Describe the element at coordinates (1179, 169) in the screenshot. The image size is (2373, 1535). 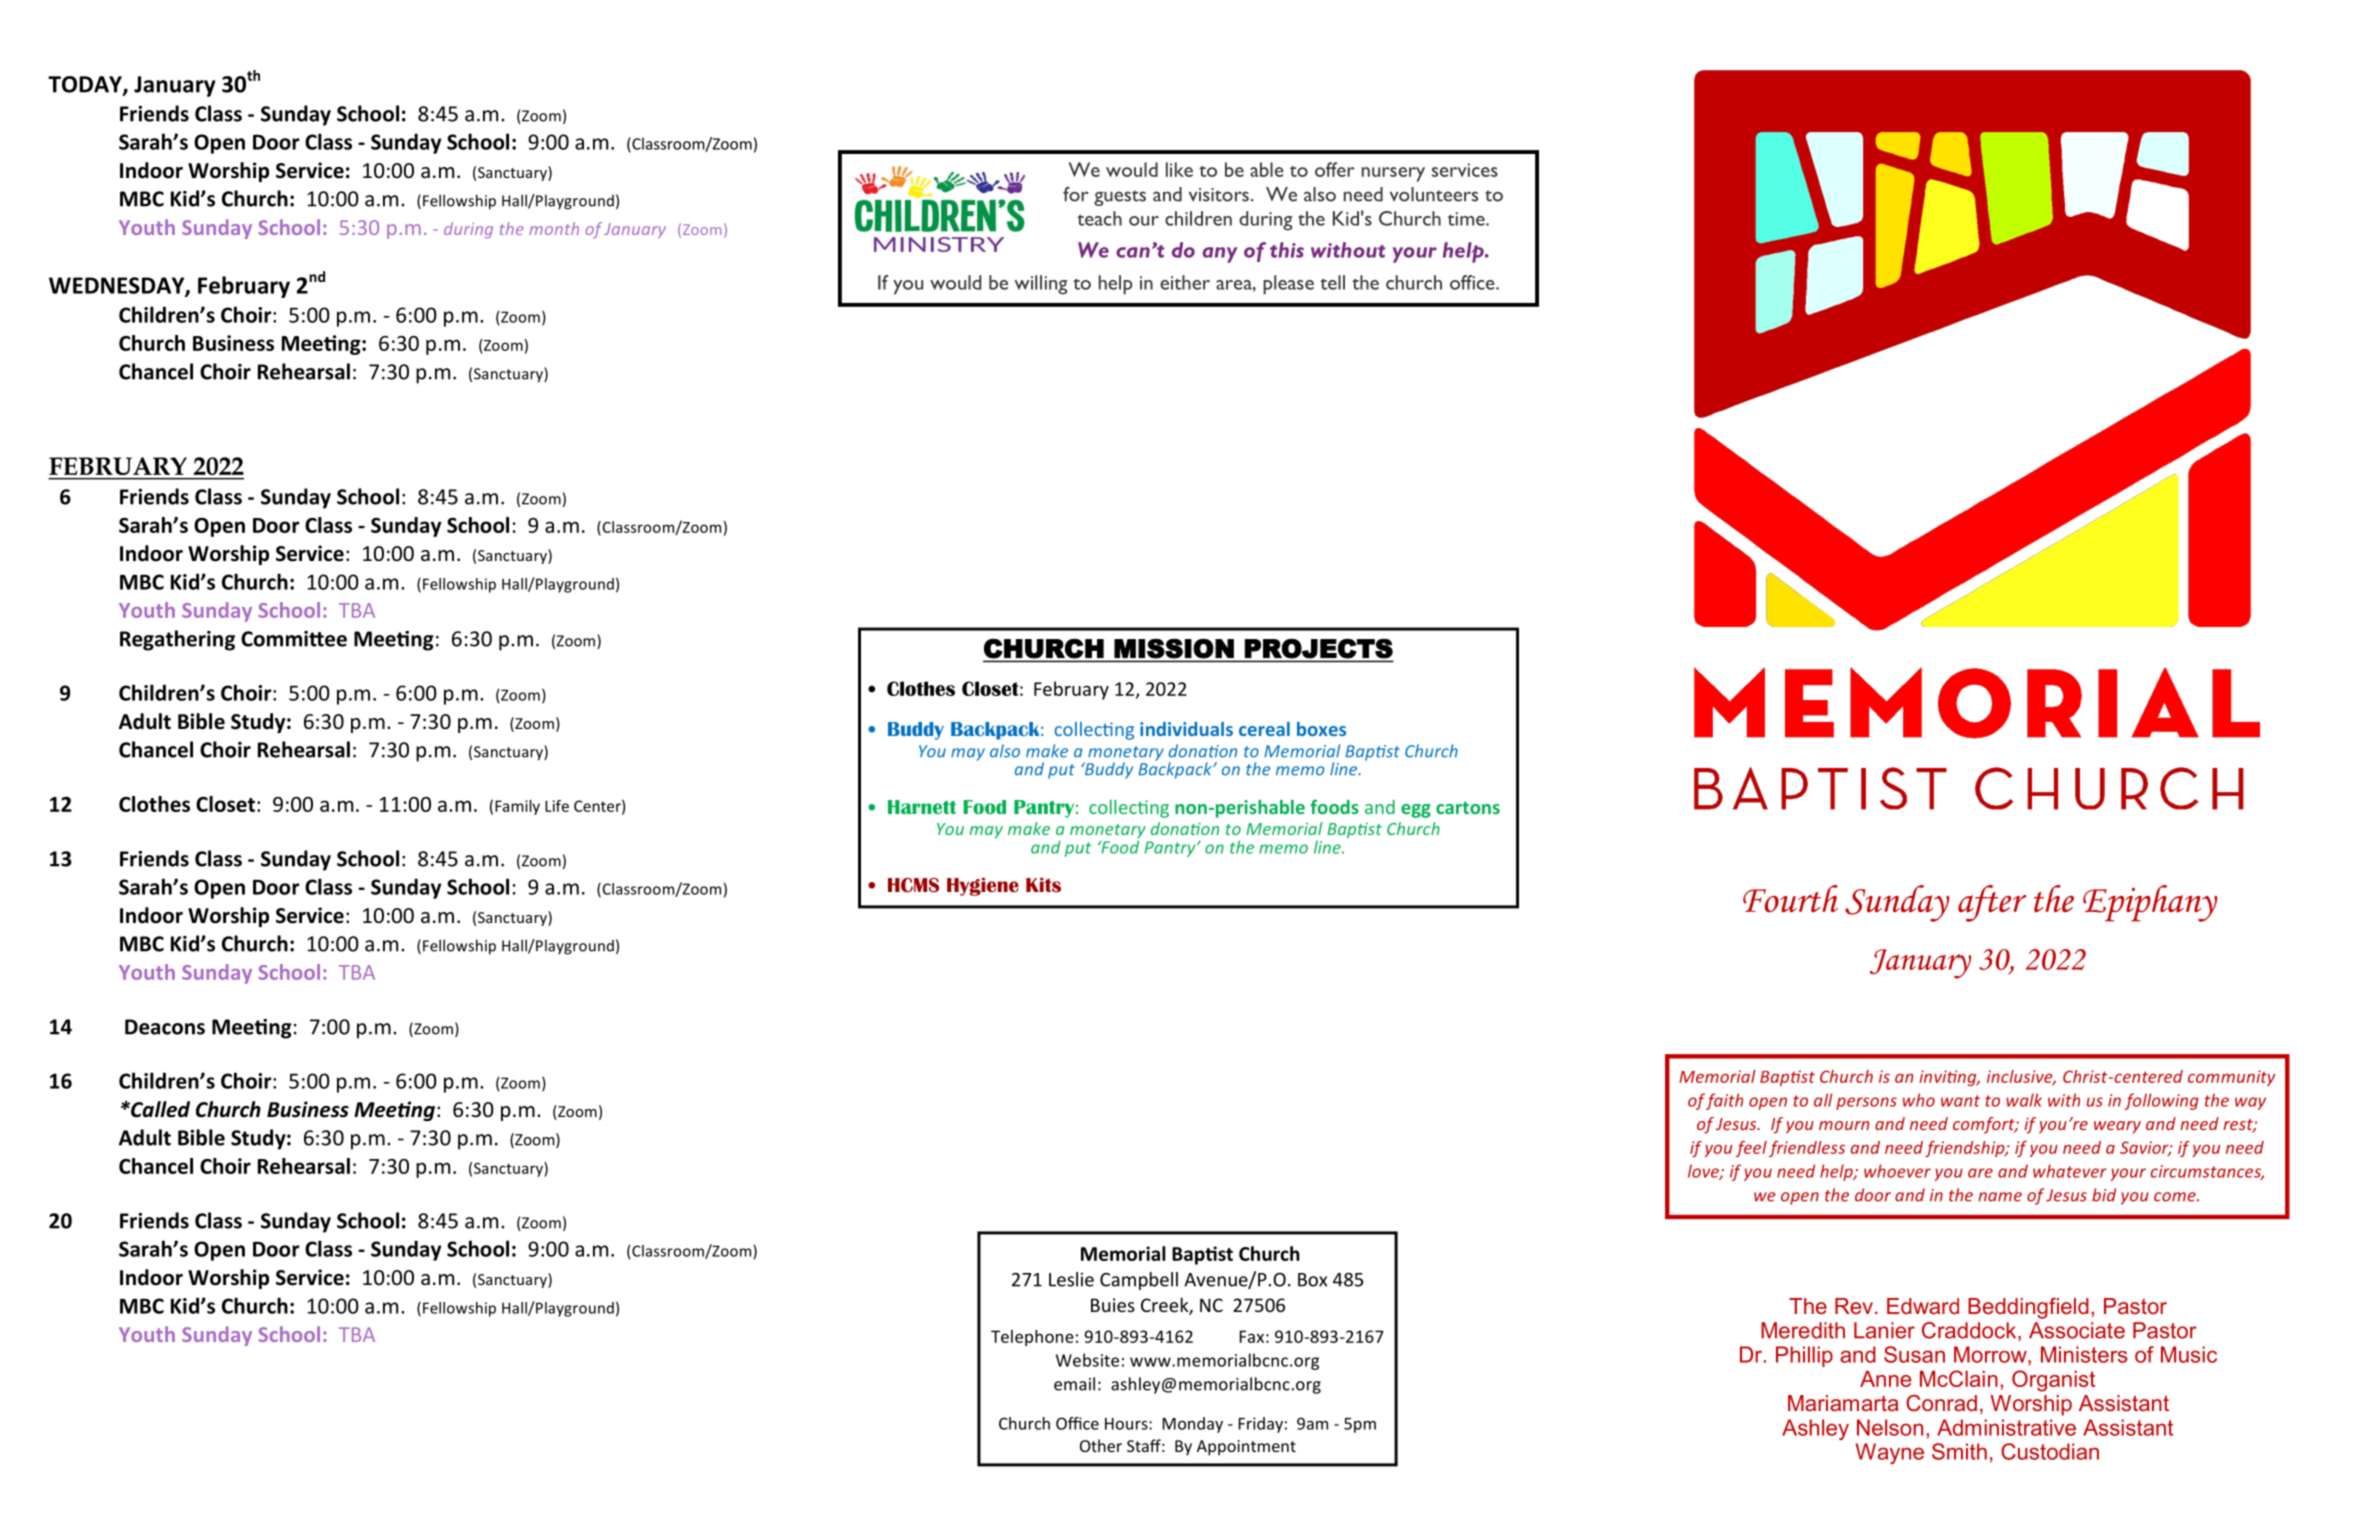
I see `like` at that location.
